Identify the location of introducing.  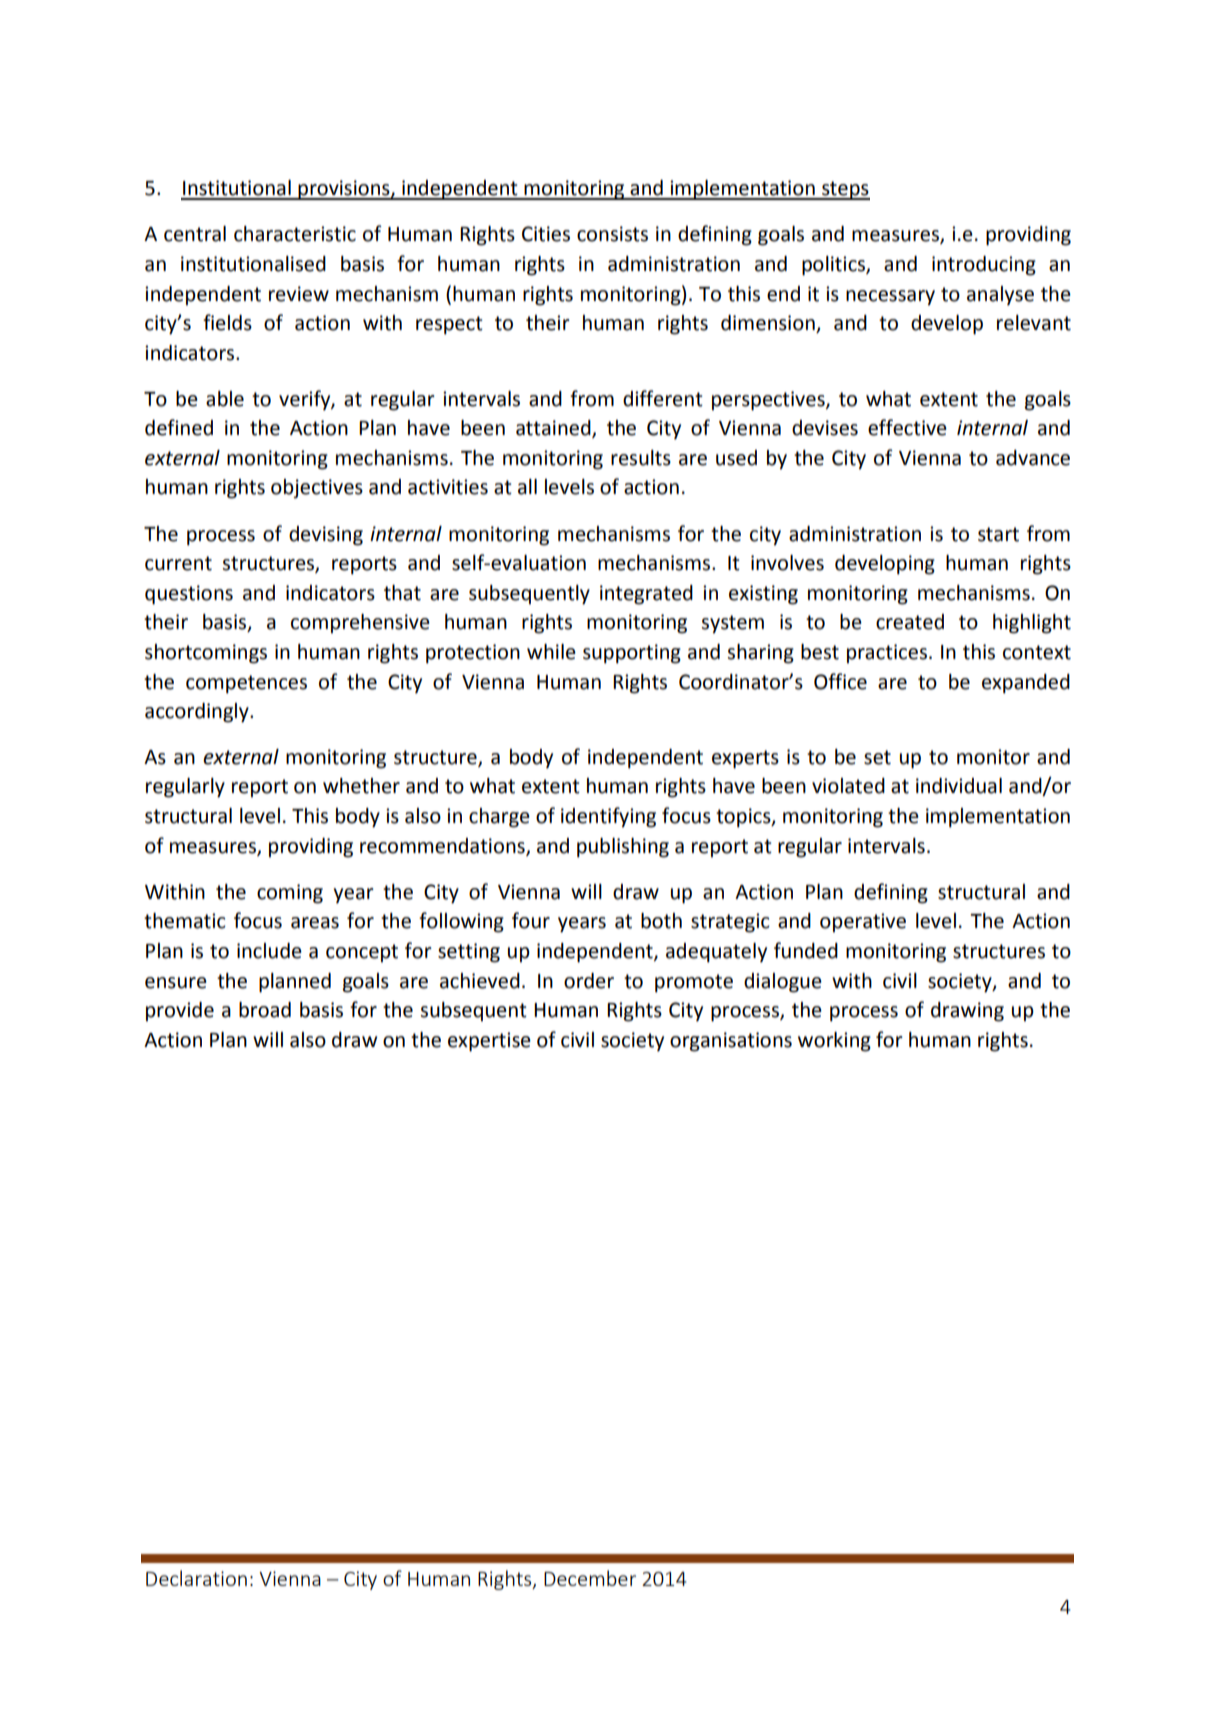
(984, 266).
